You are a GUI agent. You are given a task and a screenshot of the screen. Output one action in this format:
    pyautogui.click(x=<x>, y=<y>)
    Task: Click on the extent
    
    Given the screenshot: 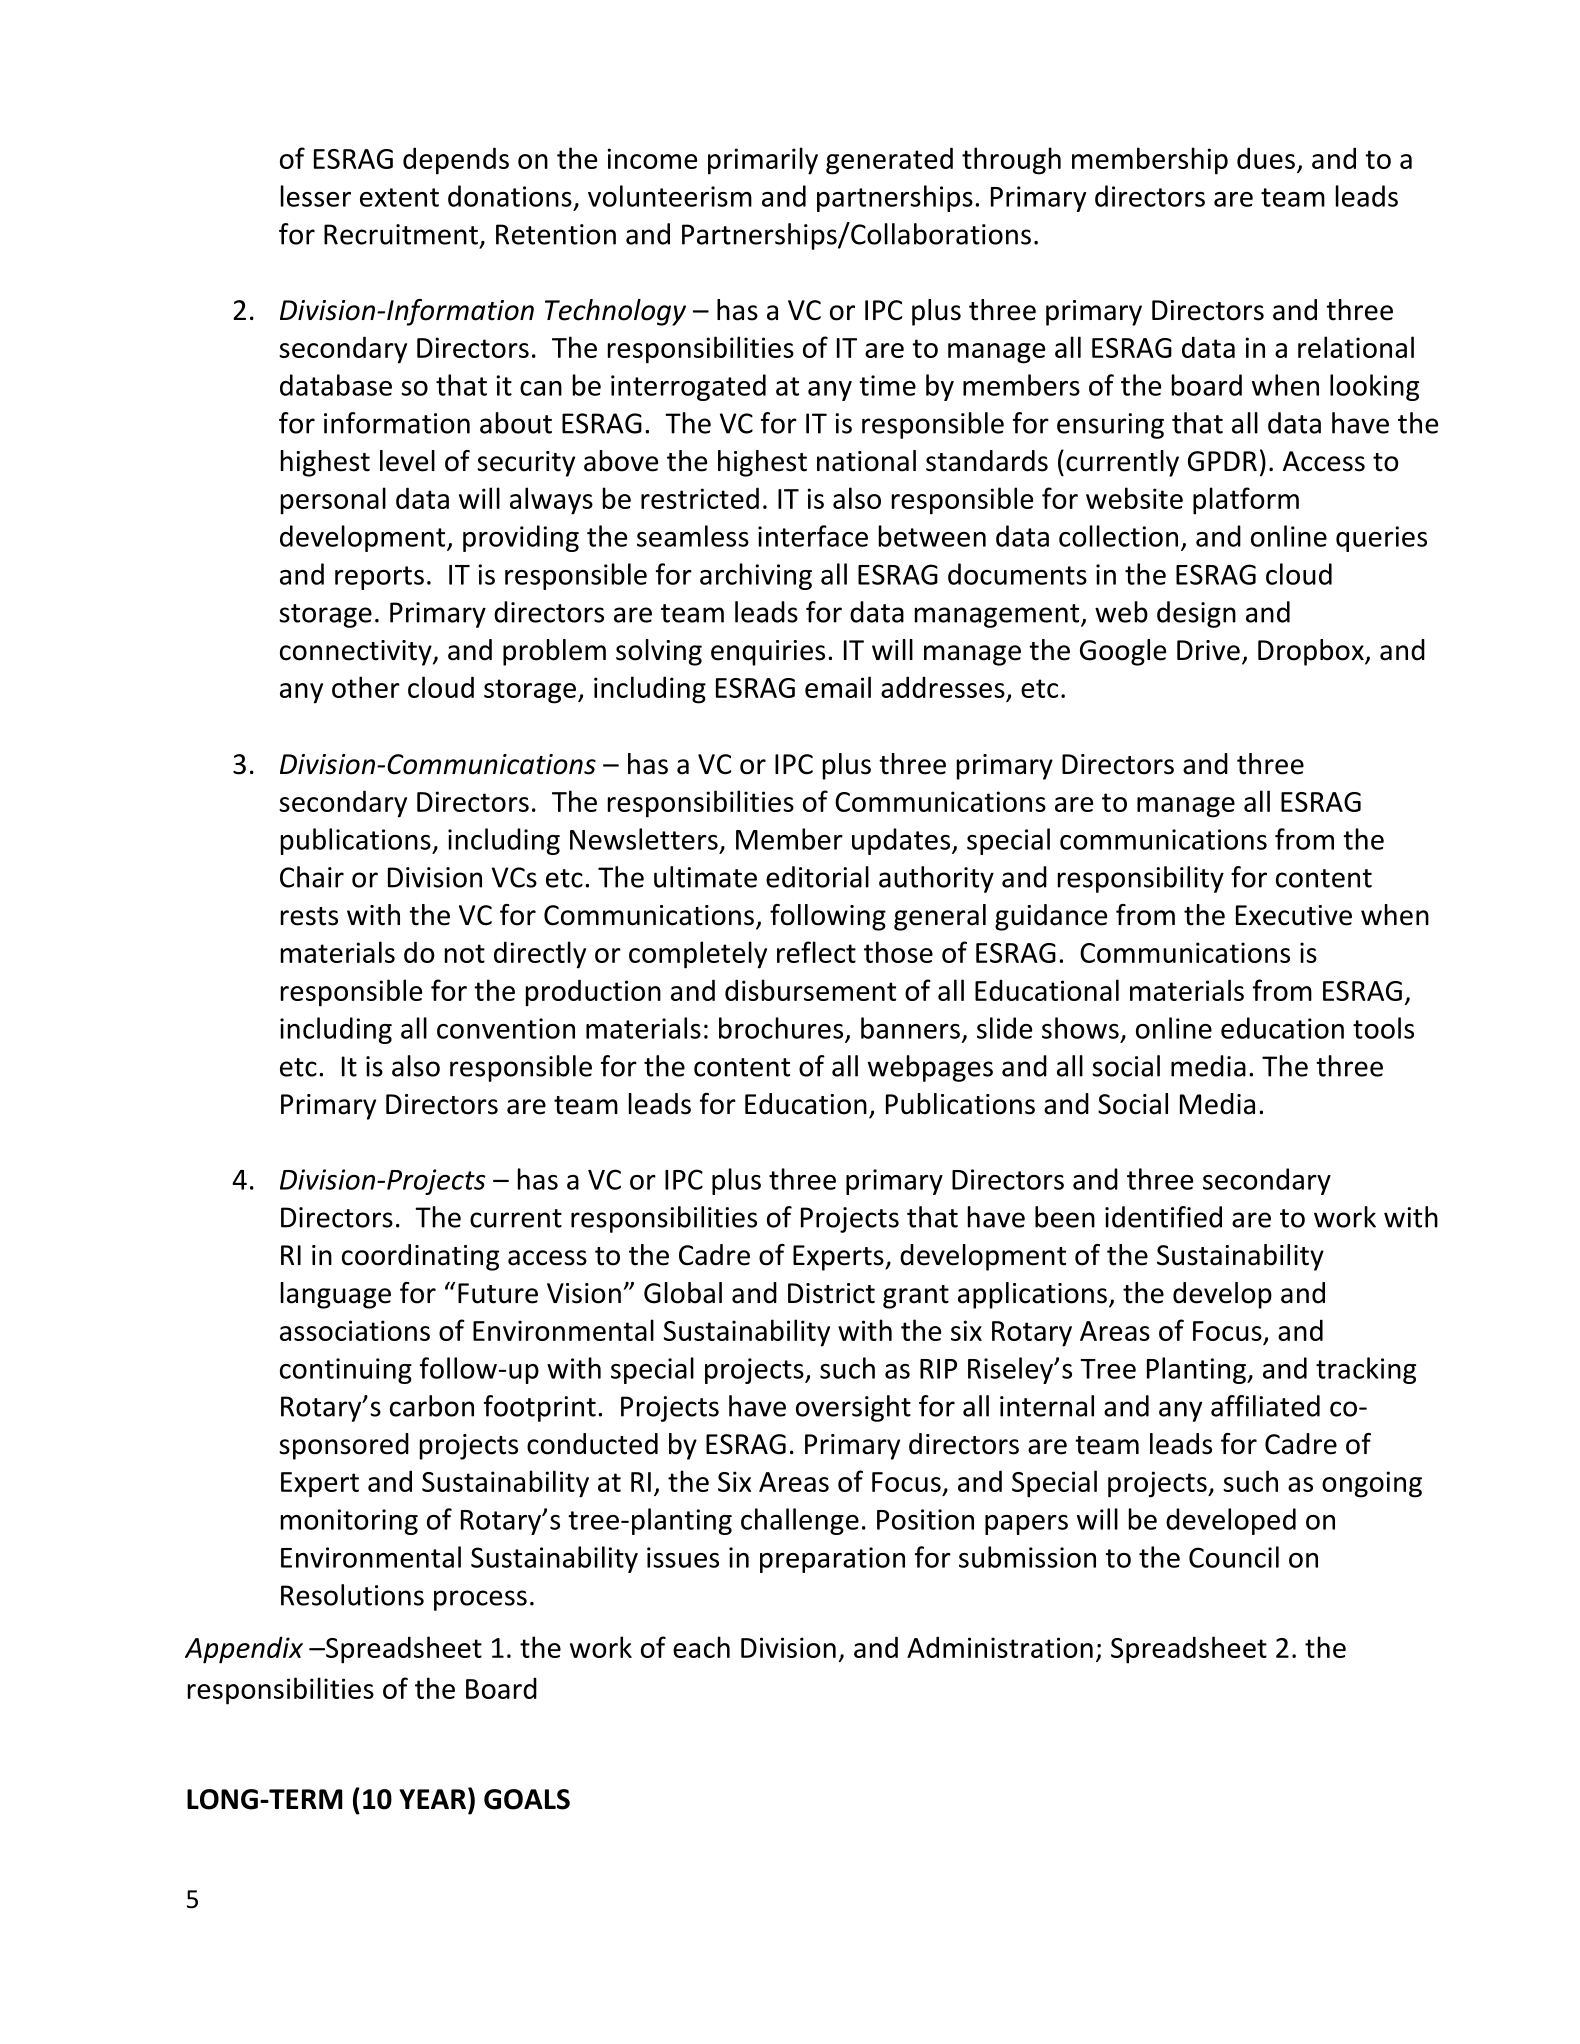 What is the action you would take?
    pyautogui.click(x=399, y=197)
